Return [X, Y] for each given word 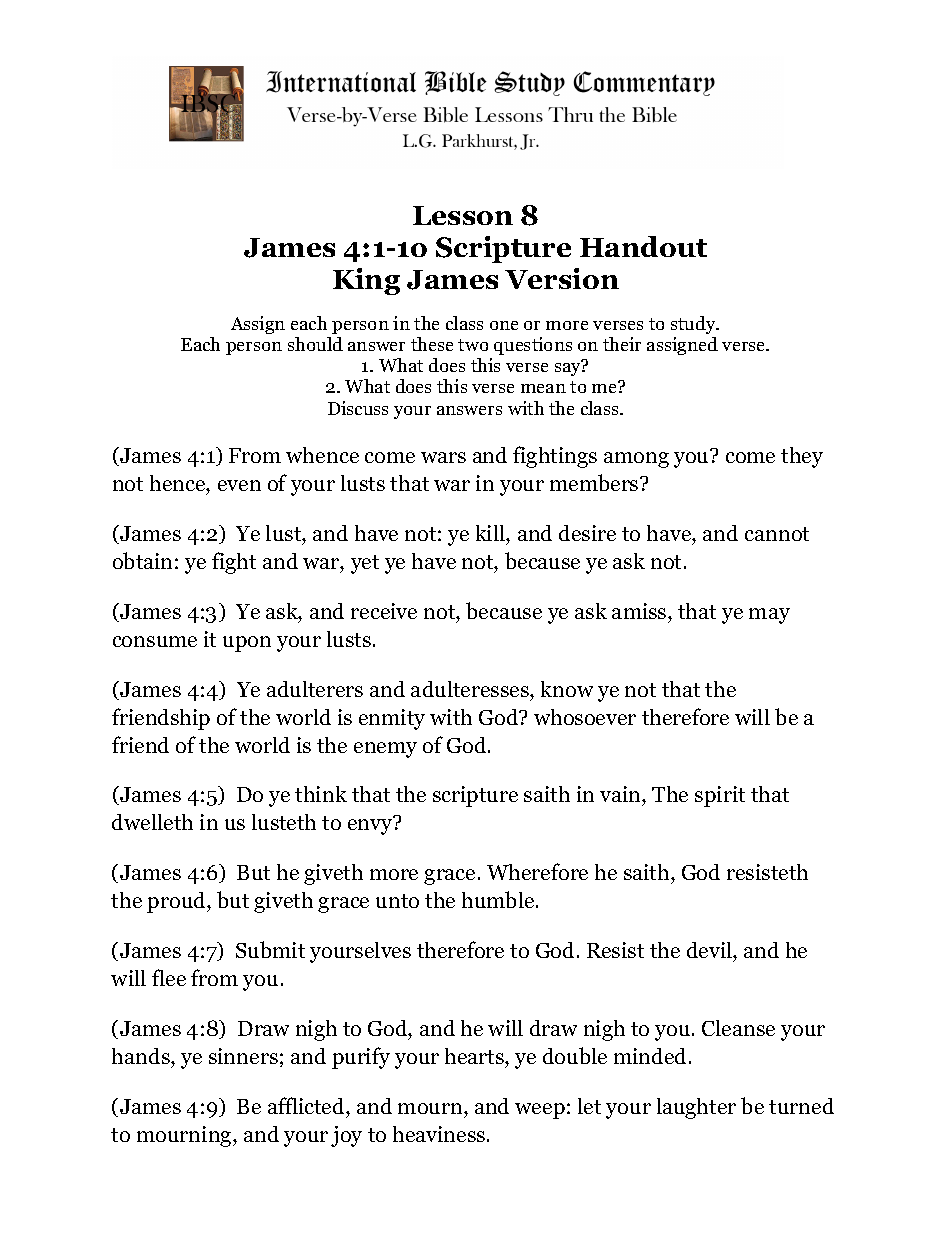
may [769, 616]
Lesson [463, 215]
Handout [643, 246]
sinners [243, 1056]
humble [499, 899]
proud [177, 902]
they [802, 457]
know [567, 689]
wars [443, 457]
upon [247, 644]
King [366, 281]
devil [710, 950]
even [239, 485]
